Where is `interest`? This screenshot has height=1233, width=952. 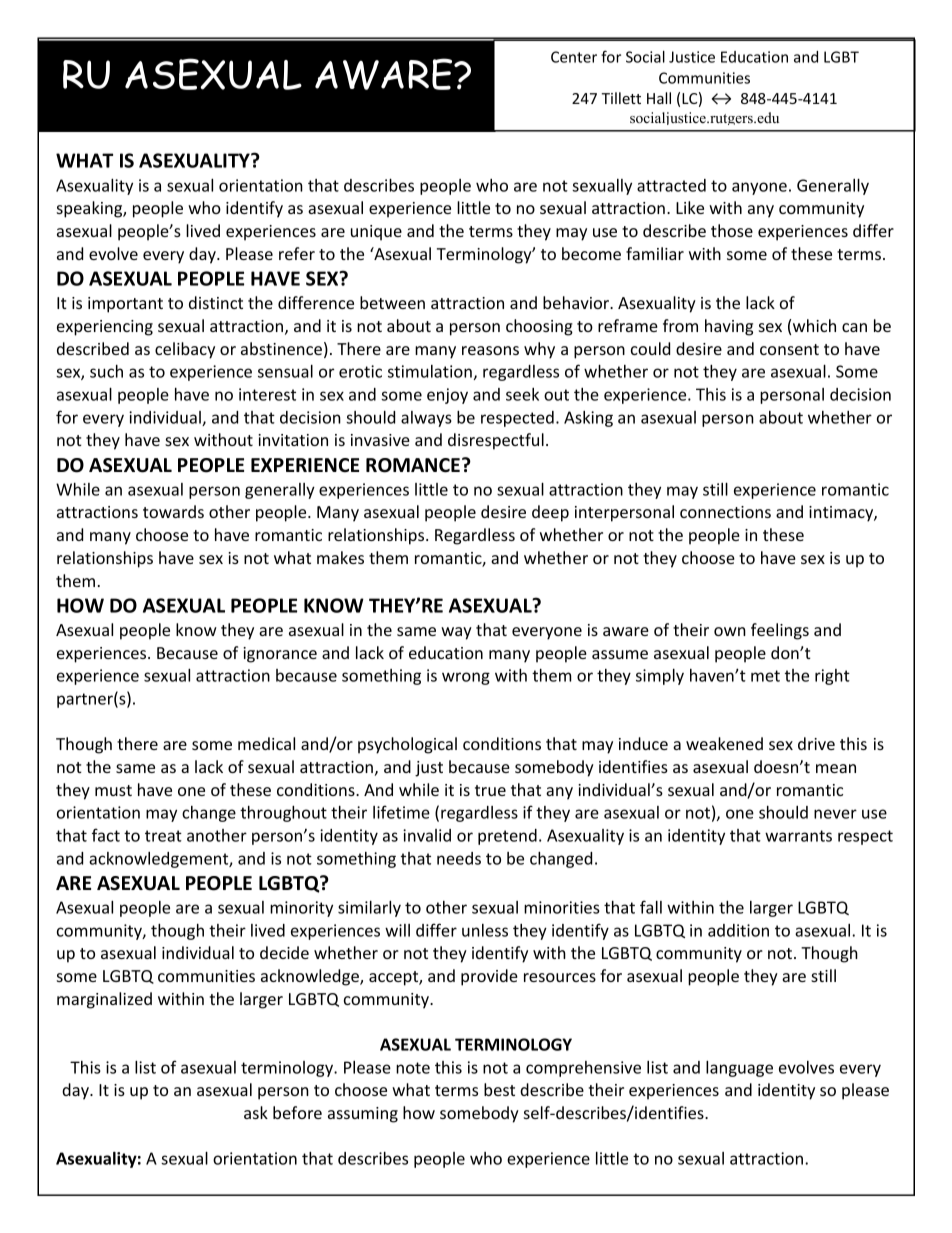
interest is located at coordinates (267, 394).
